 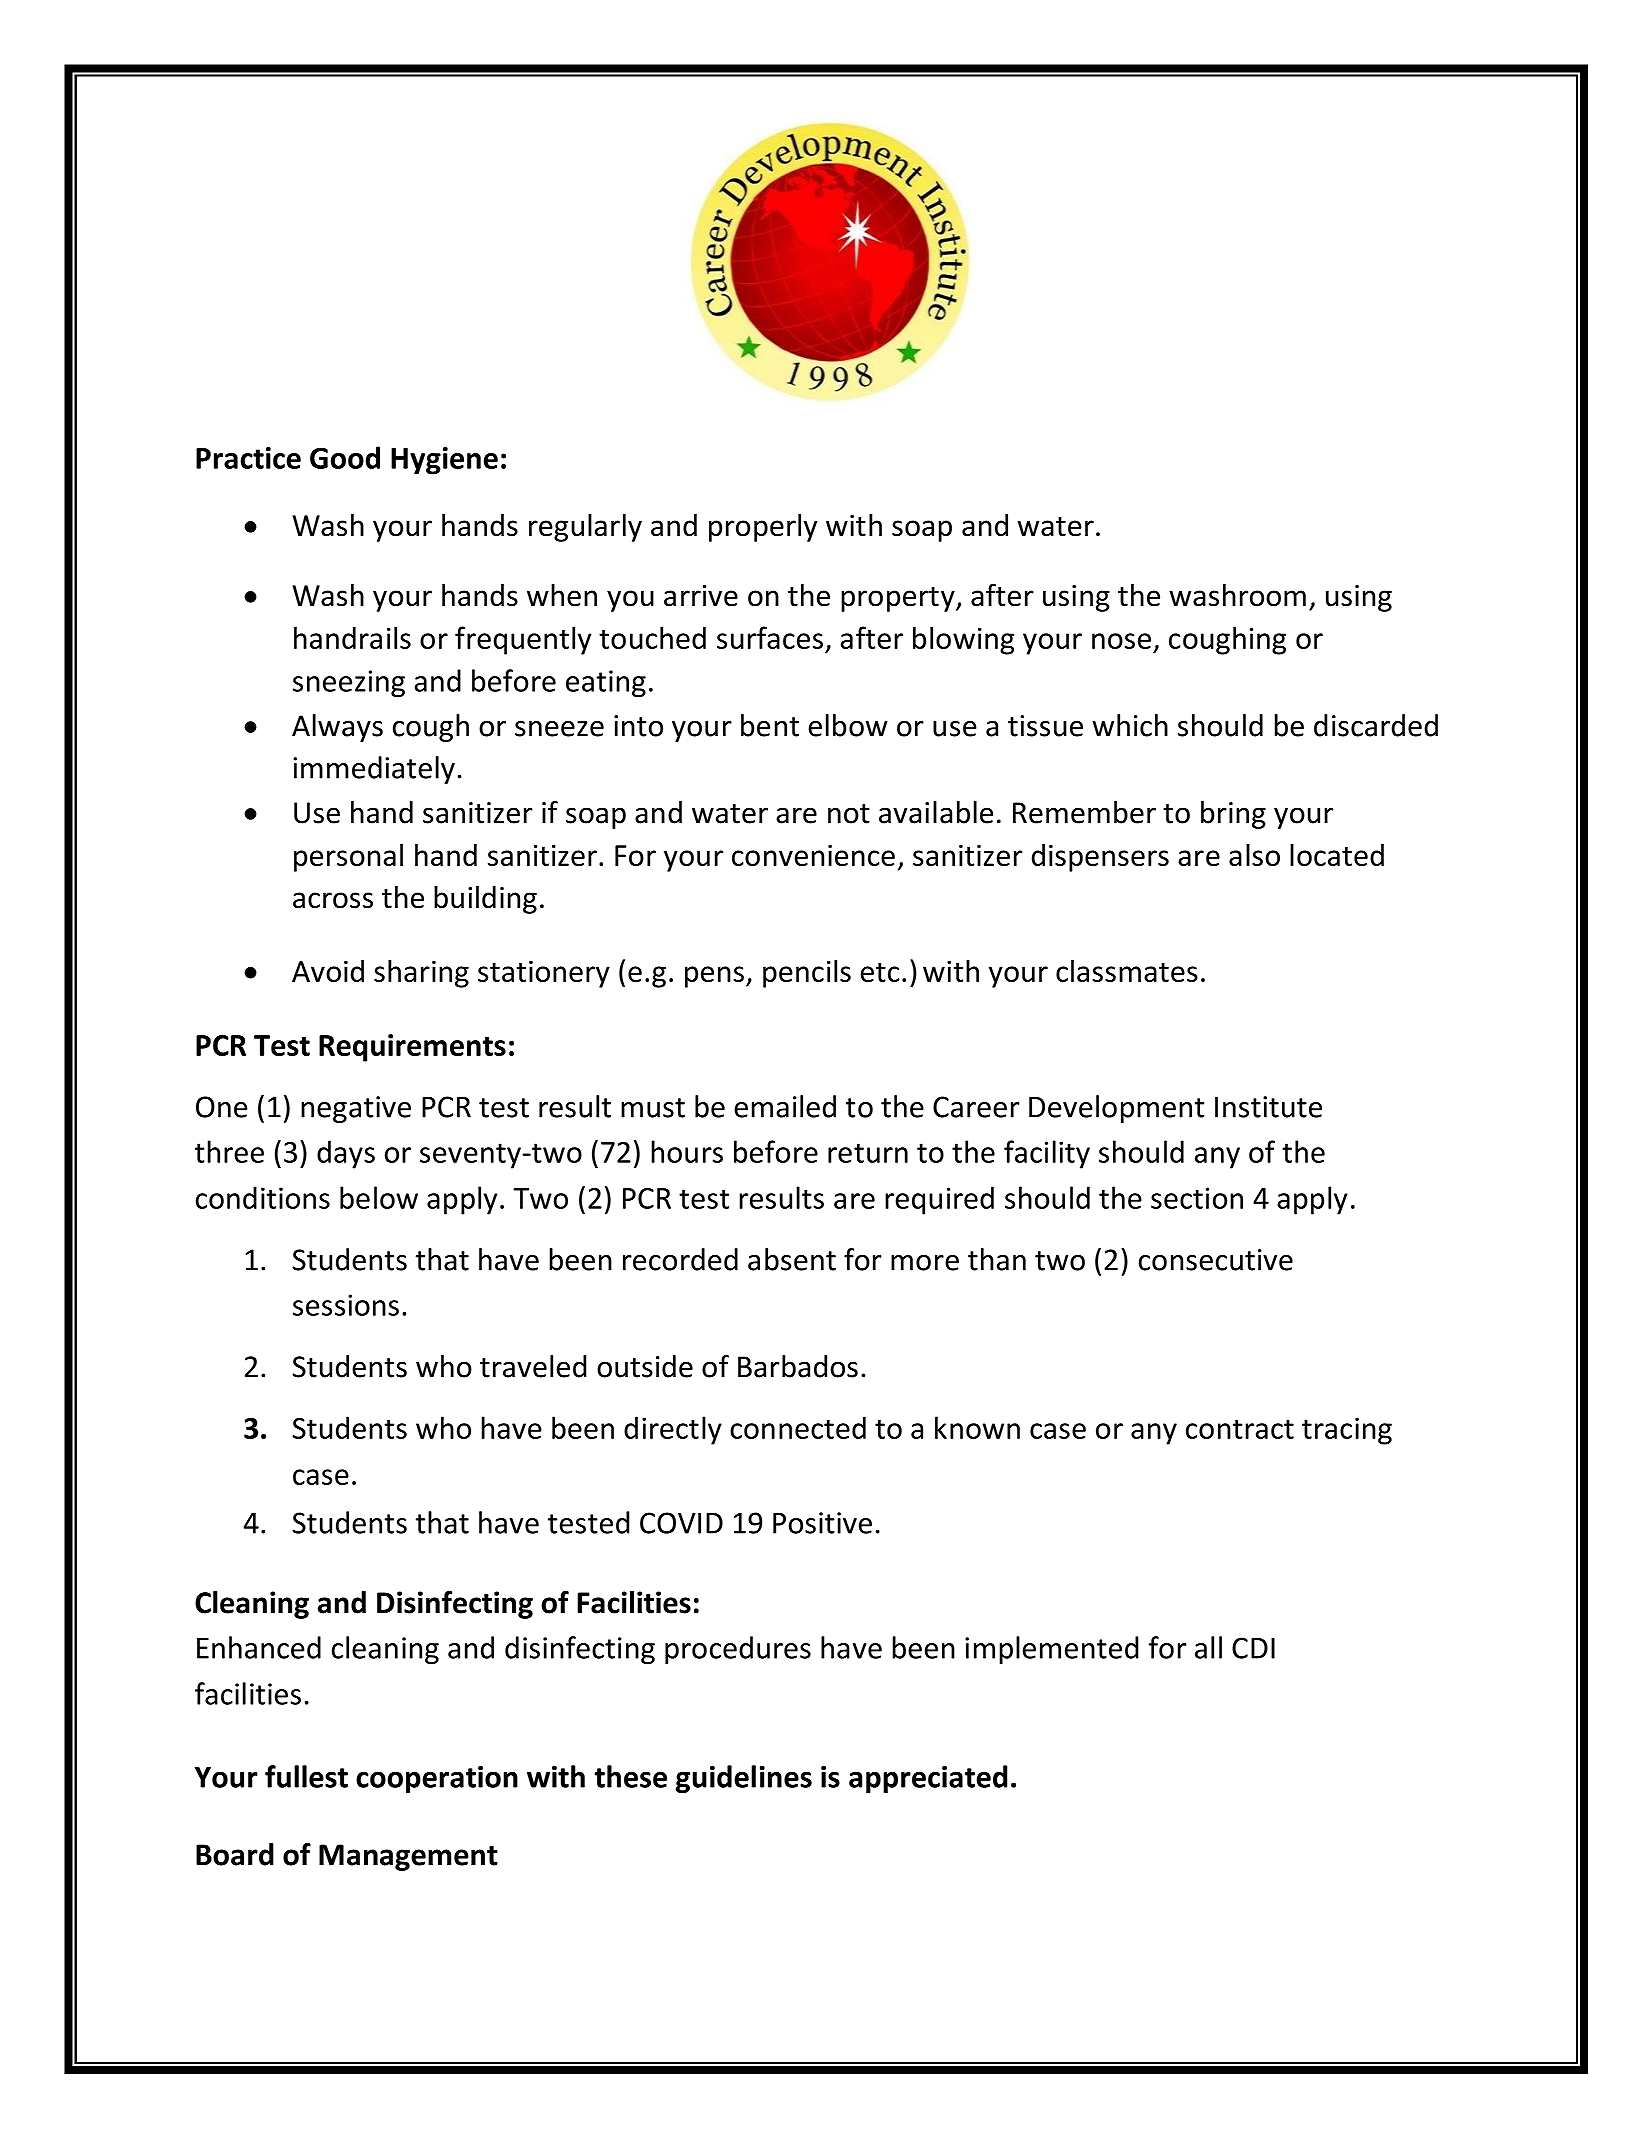 What do you see at coordinates (1121, 641) in the screenshot?
I see `nose` at bounding box center [1121, 641].
